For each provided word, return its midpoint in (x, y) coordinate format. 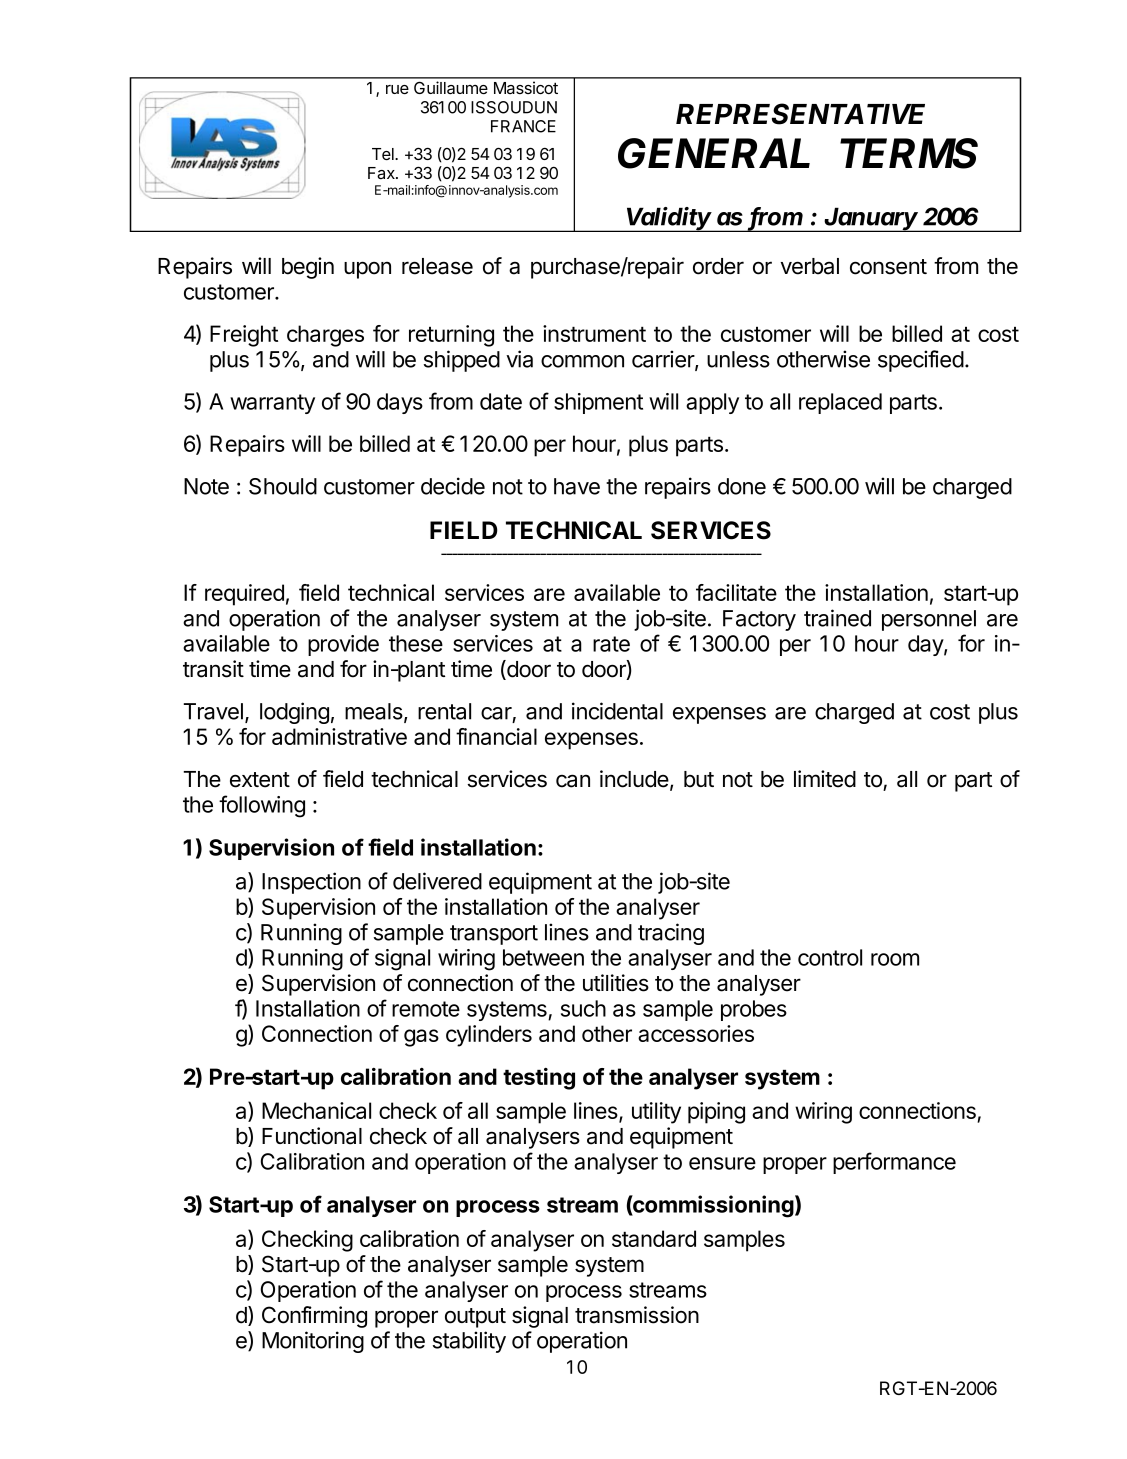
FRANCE (523, 126)
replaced (840, 403)
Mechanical (316, 1110)
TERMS (909, 153)
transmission (637, 1315)
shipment (598, 403)
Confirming (314, 1317)
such (583, 1008)
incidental (617, 711)
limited (825, 779)
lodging (294, 713)
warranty (272, 404)
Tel (384, 154)
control (830, 957)
